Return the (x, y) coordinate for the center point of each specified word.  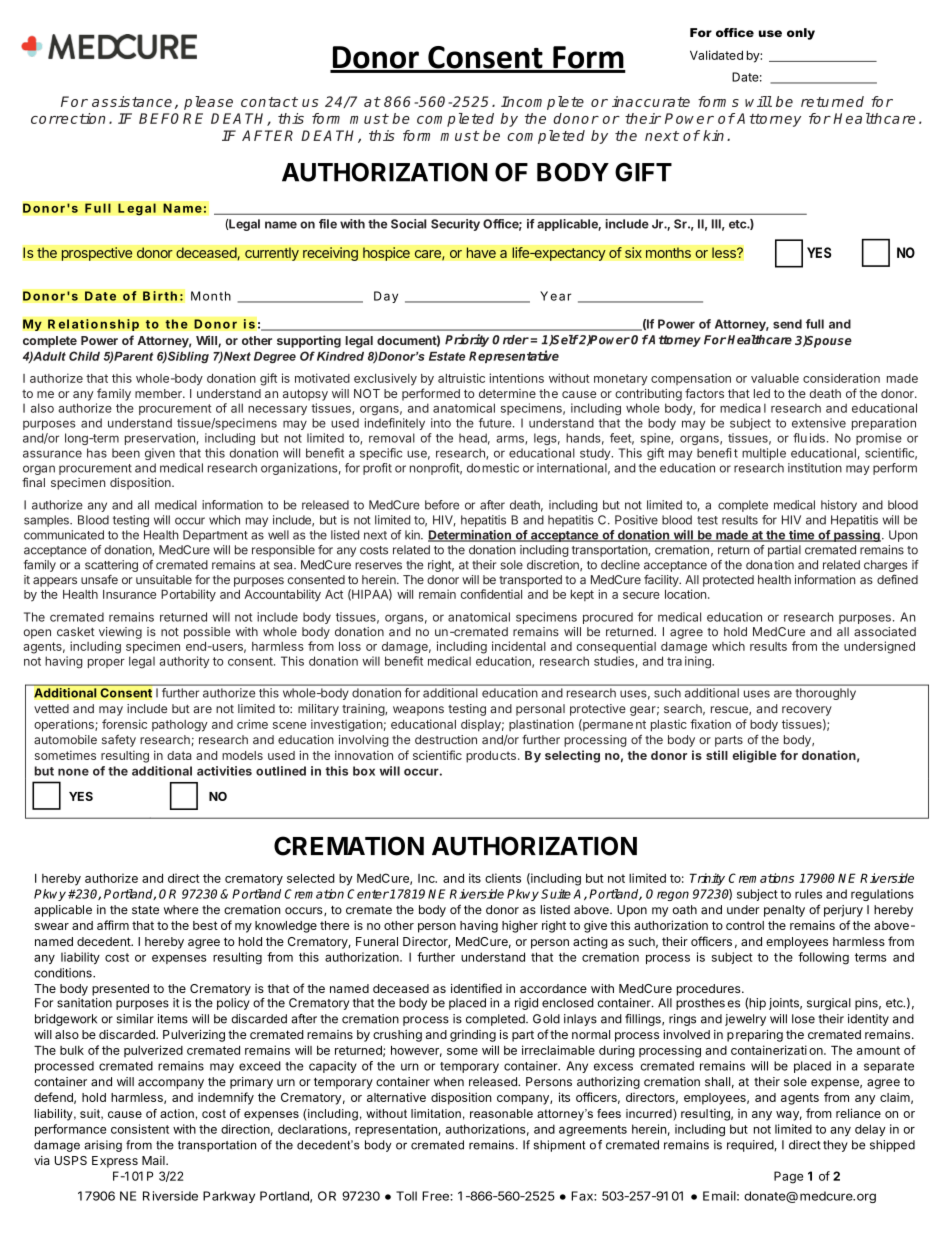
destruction (446, 740)
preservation (160, 439)
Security (455, 225)
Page (788, 1177)
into (441, 423)
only (801, 34)
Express (115, 1162)
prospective (97, 254)
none (73, 772)
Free (436, 1196)
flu (800, 438)
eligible (754, 756)
